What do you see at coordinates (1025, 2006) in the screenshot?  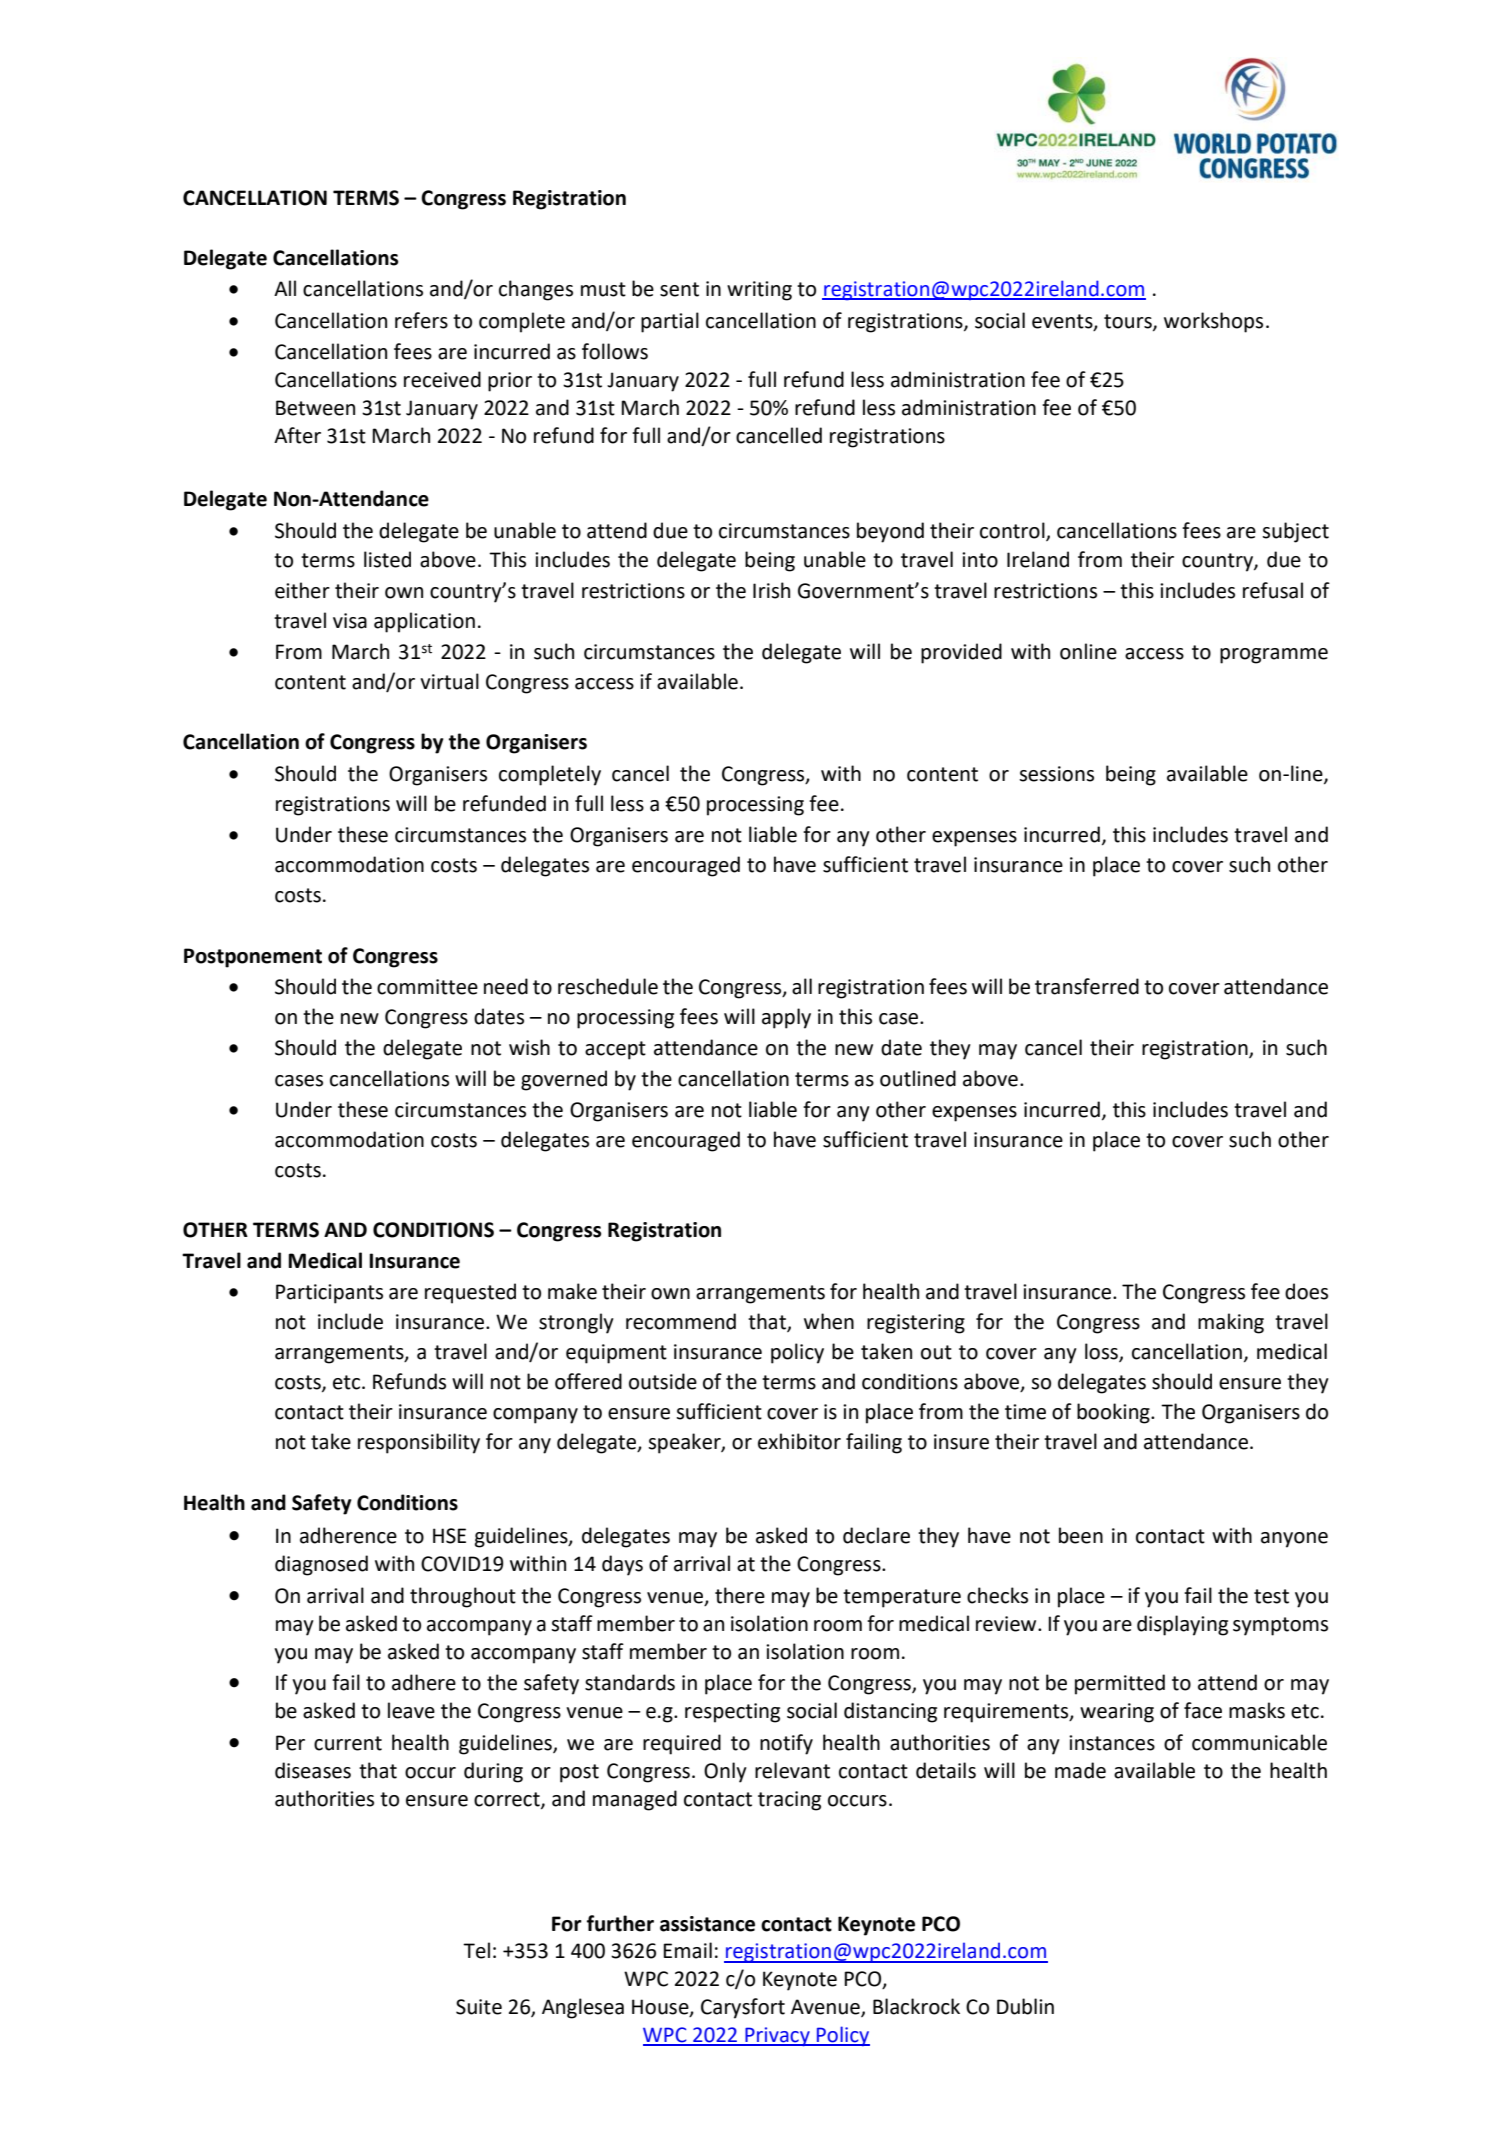 I see `Dublin` at bounding box center [1025, 2006].
